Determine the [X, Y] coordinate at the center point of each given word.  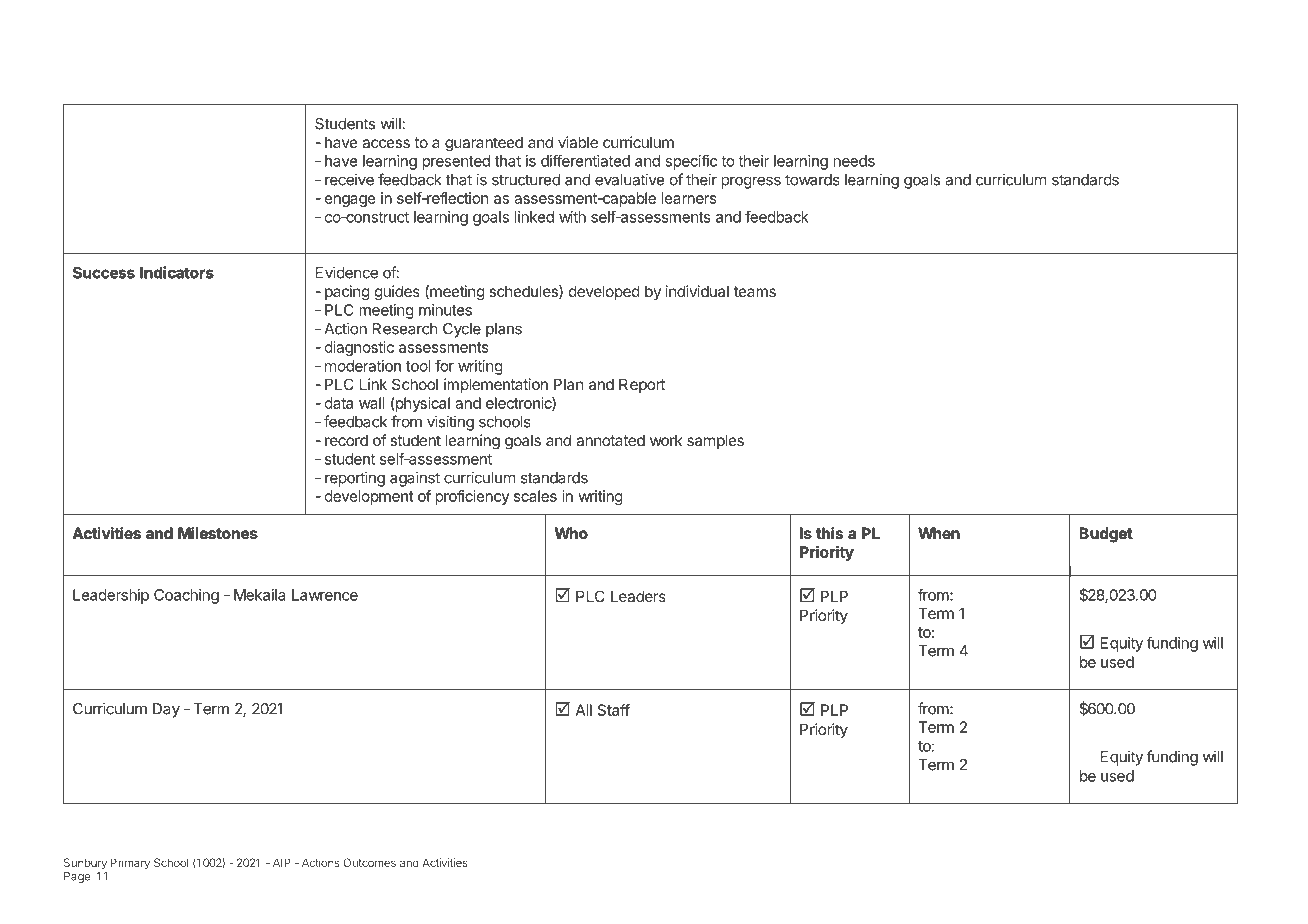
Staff [613, 710]
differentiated [585, 160]
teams [755, 291]
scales [535, 496]
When [939, 533]
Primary [130, 864]
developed [604, 292]
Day [166, 710]
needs [854, 161]
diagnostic [359, 348]
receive [349, 179]
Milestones [218, 533]
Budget [1106, 535]
